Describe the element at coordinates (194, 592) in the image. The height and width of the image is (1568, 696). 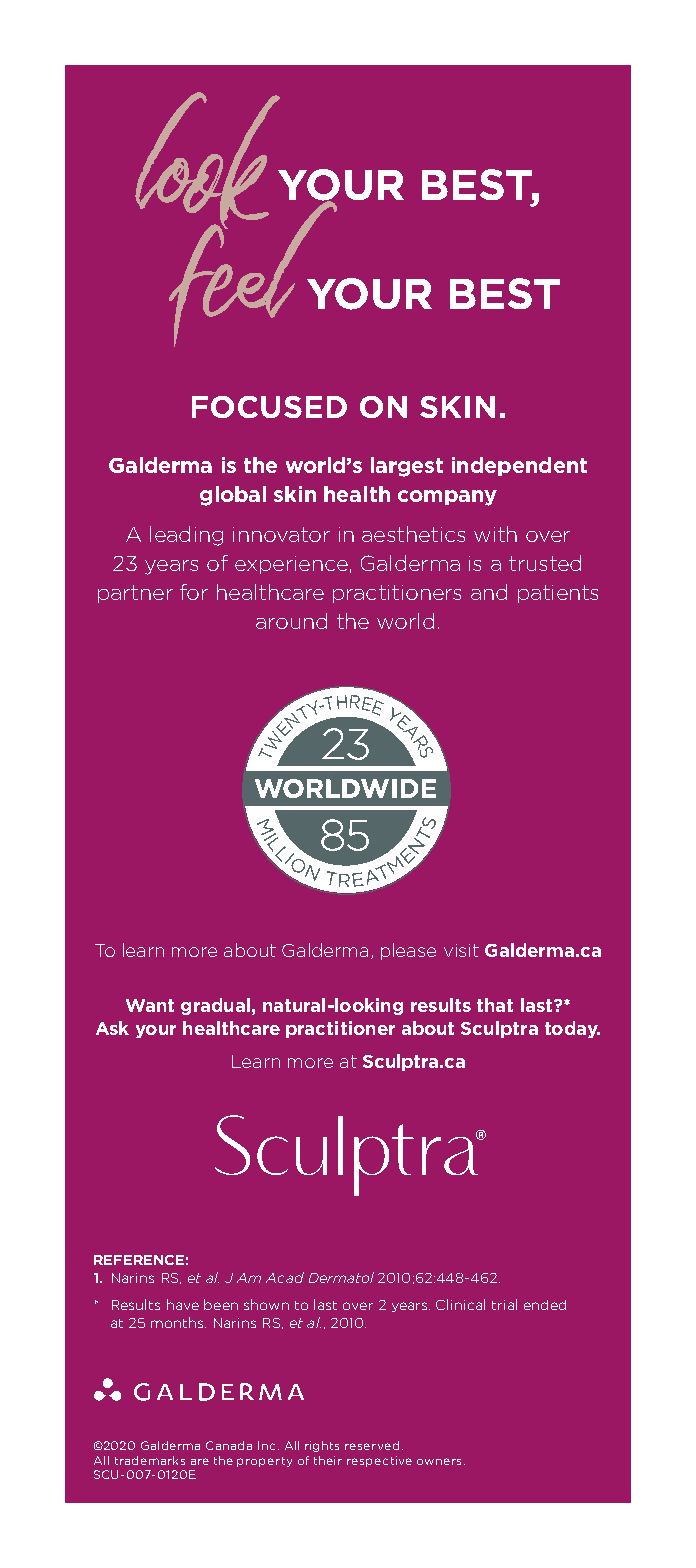
I see `for` at that location.
